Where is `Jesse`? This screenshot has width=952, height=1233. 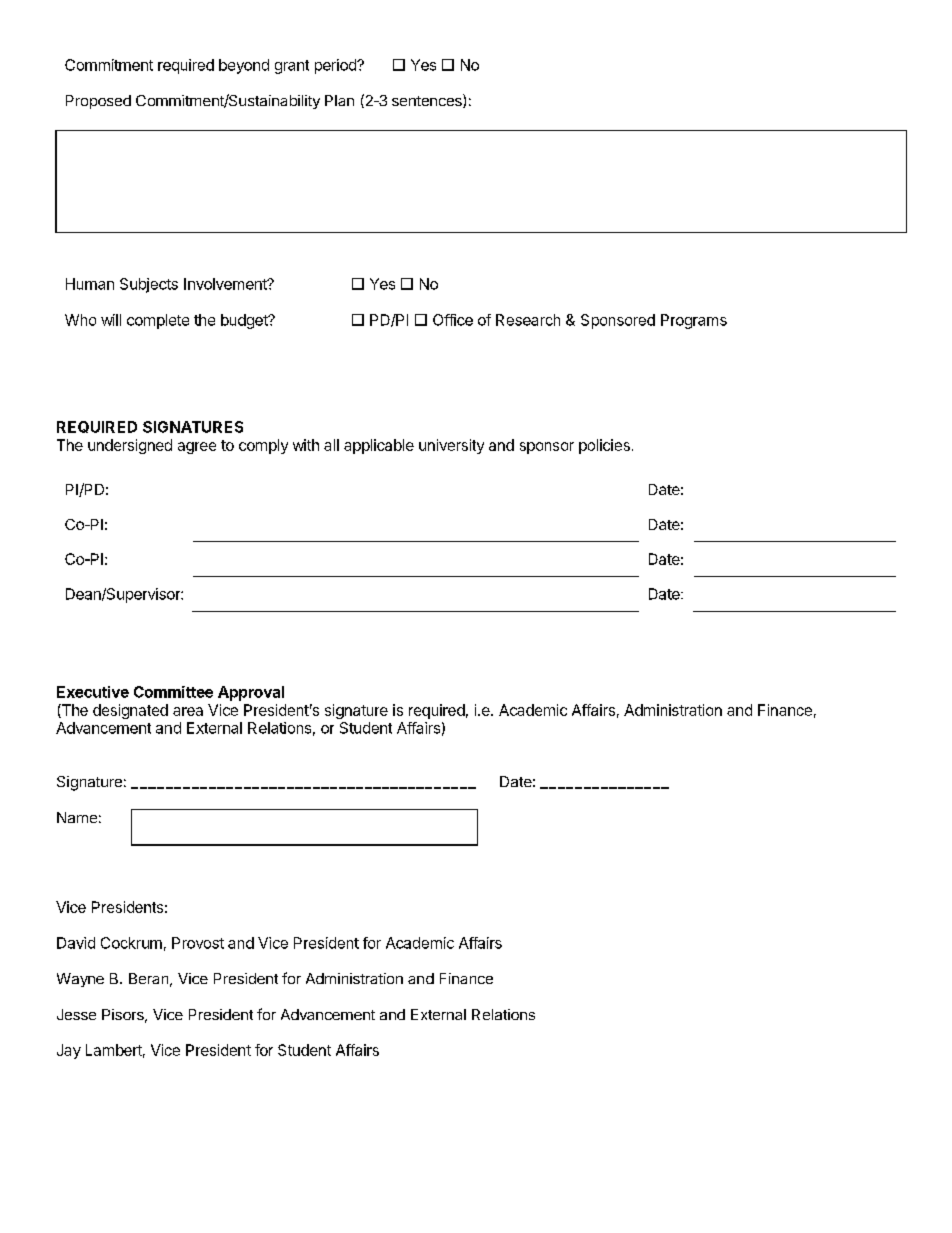
Jesse is located at coordinates (76, 1014).
